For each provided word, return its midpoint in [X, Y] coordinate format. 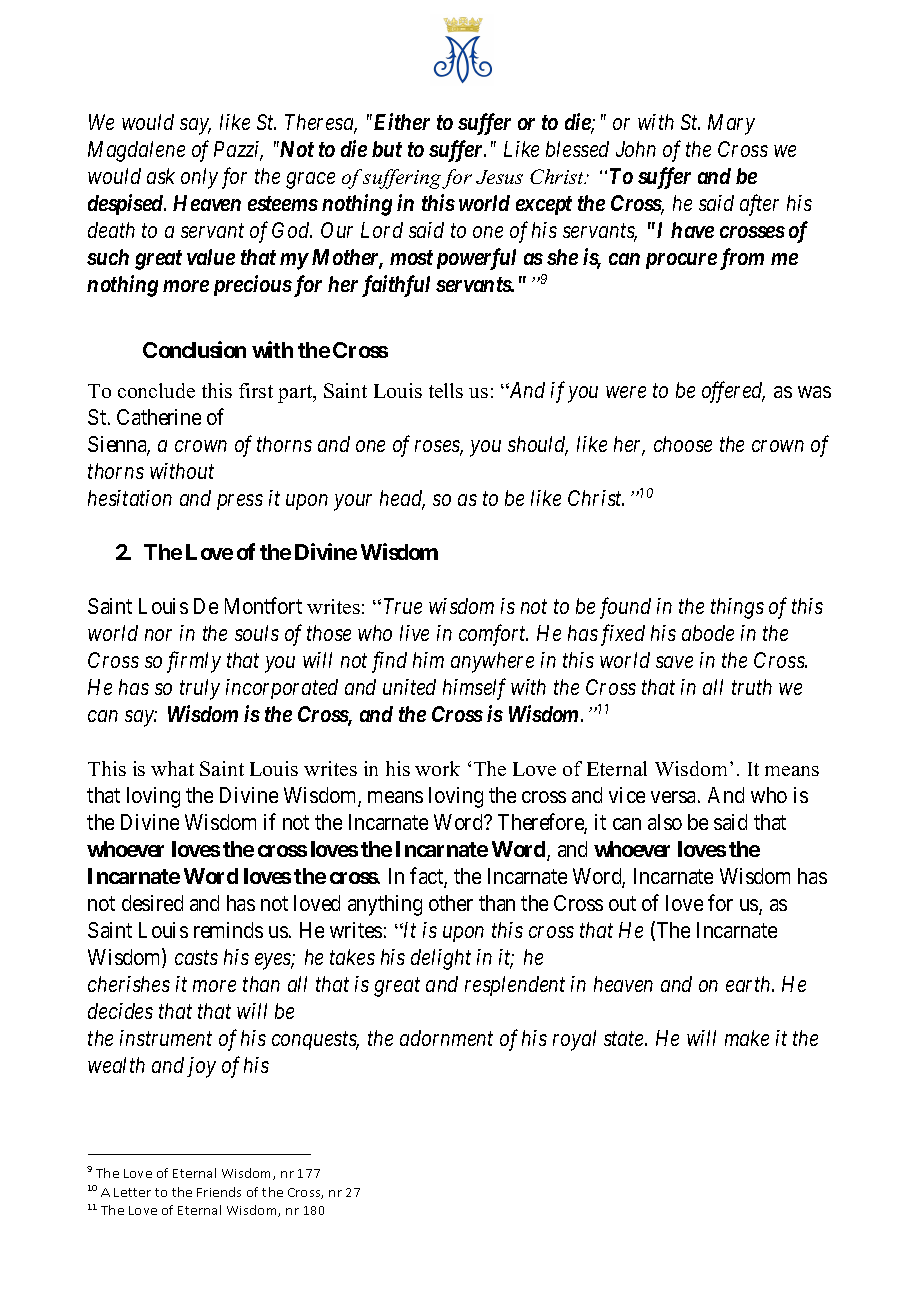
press [240, 502]
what [172, 768]
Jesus [499, 177]
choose [683, 444]
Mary [731, 124]
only [199, 178]
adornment [446, 1038]
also [665, 822]
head [402, 499]
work [437, 768]
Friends [219, 1192]
